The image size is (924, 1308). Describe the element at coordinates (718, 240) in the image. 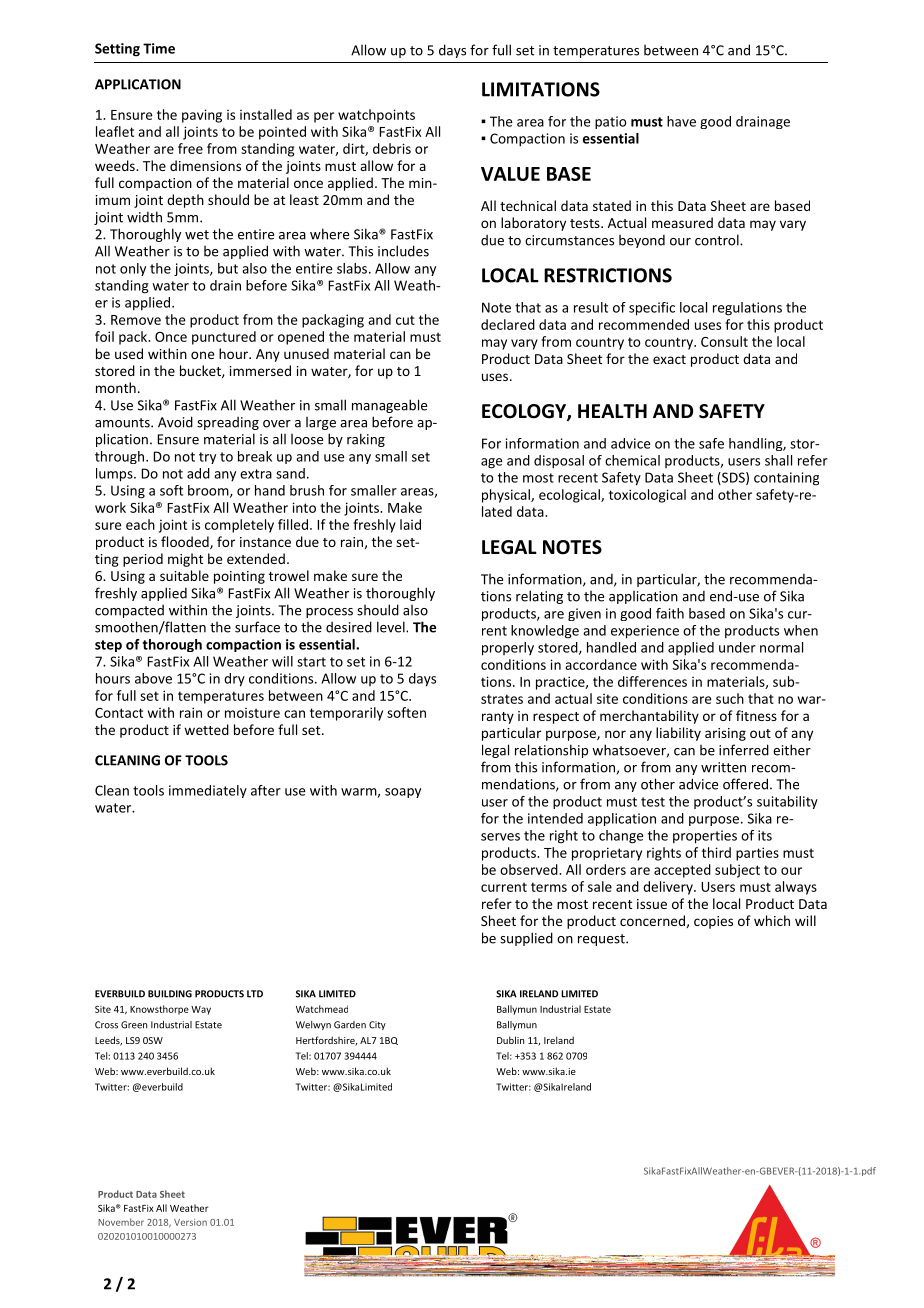

I see `control` at that location.
